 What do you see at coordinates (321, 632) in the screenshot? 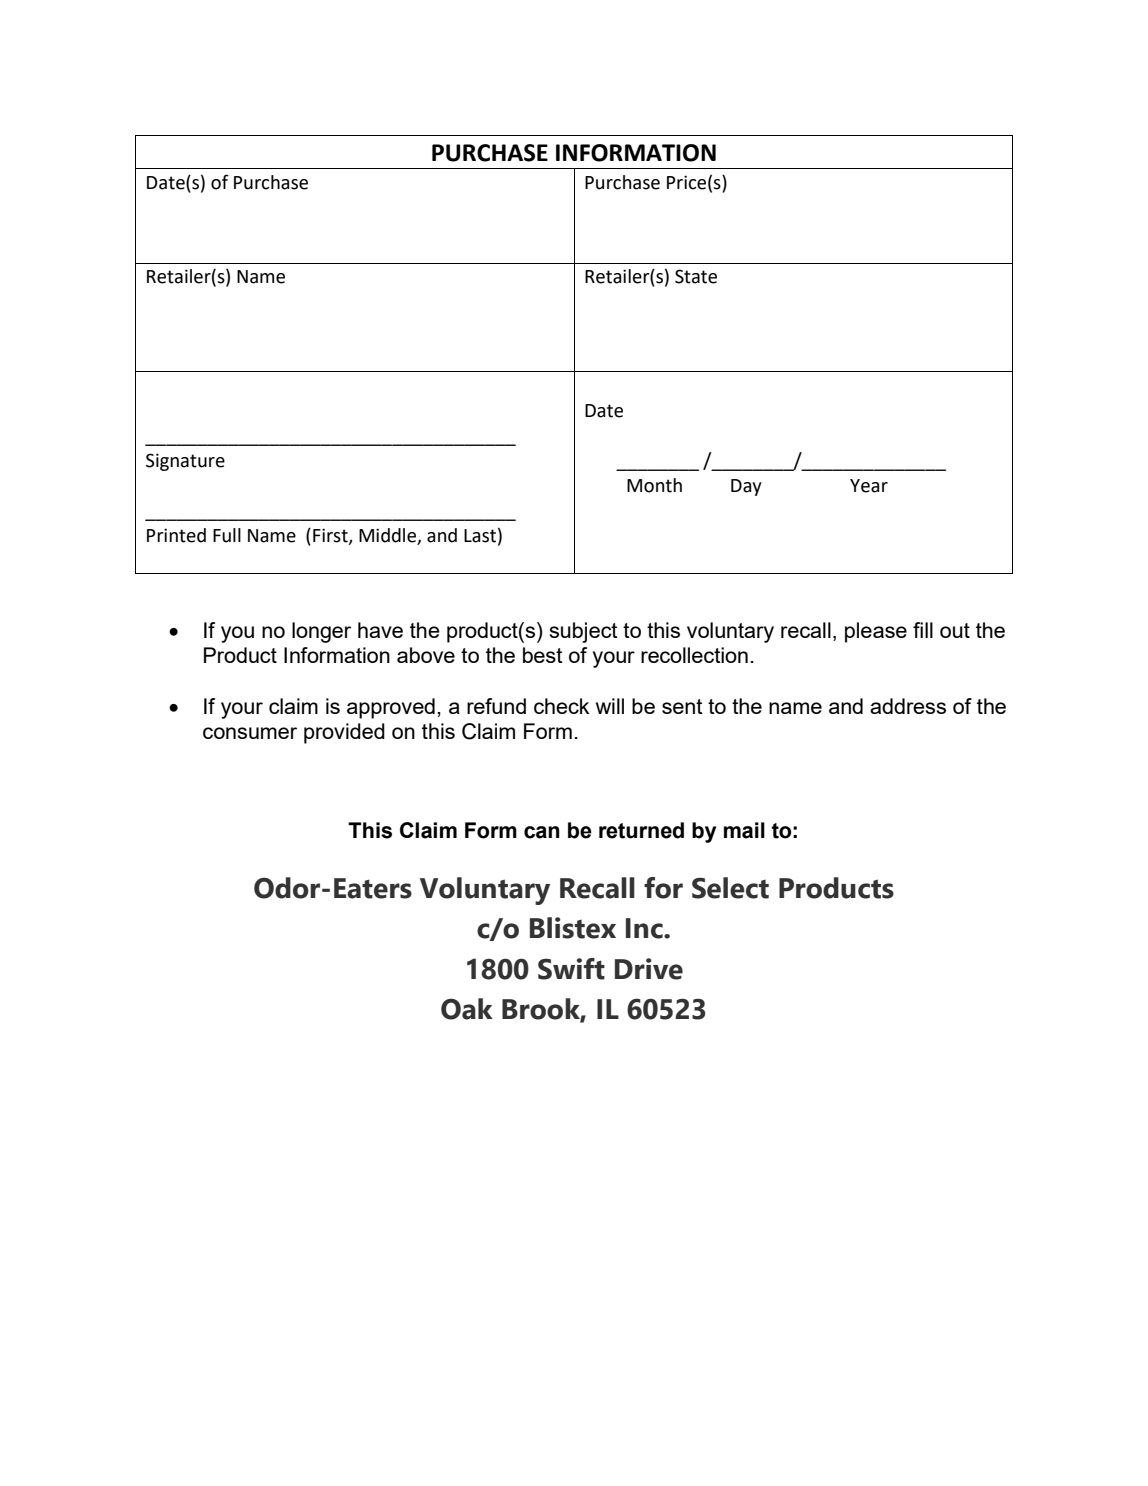
I see `longer` at bounding box center [321, 632].
